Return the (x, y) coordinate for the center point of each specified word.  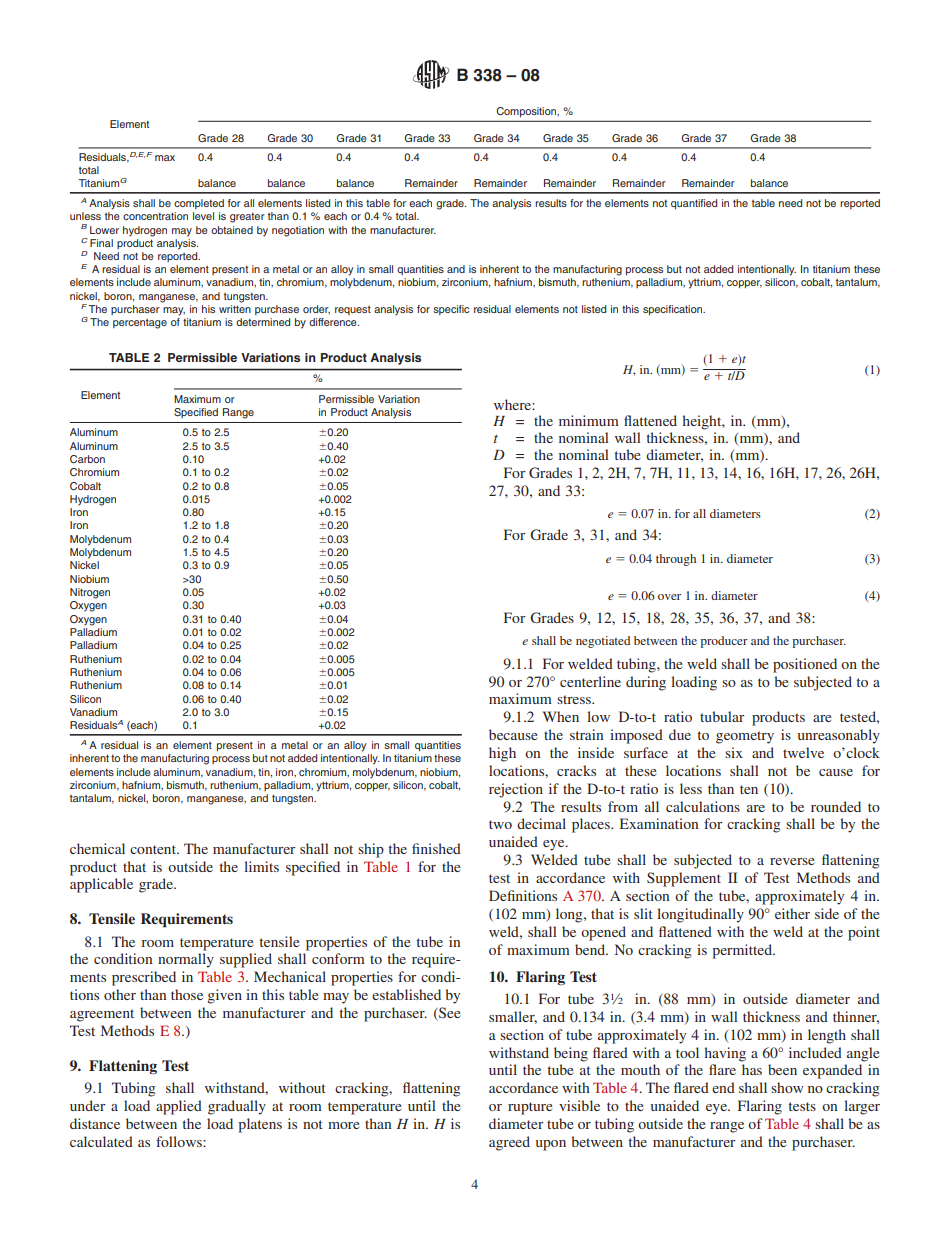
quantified (694, 204)
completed (199, 204)
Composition (528, 112)
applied (179, 1107)
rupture (530, 1108)
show (787, 1087)
